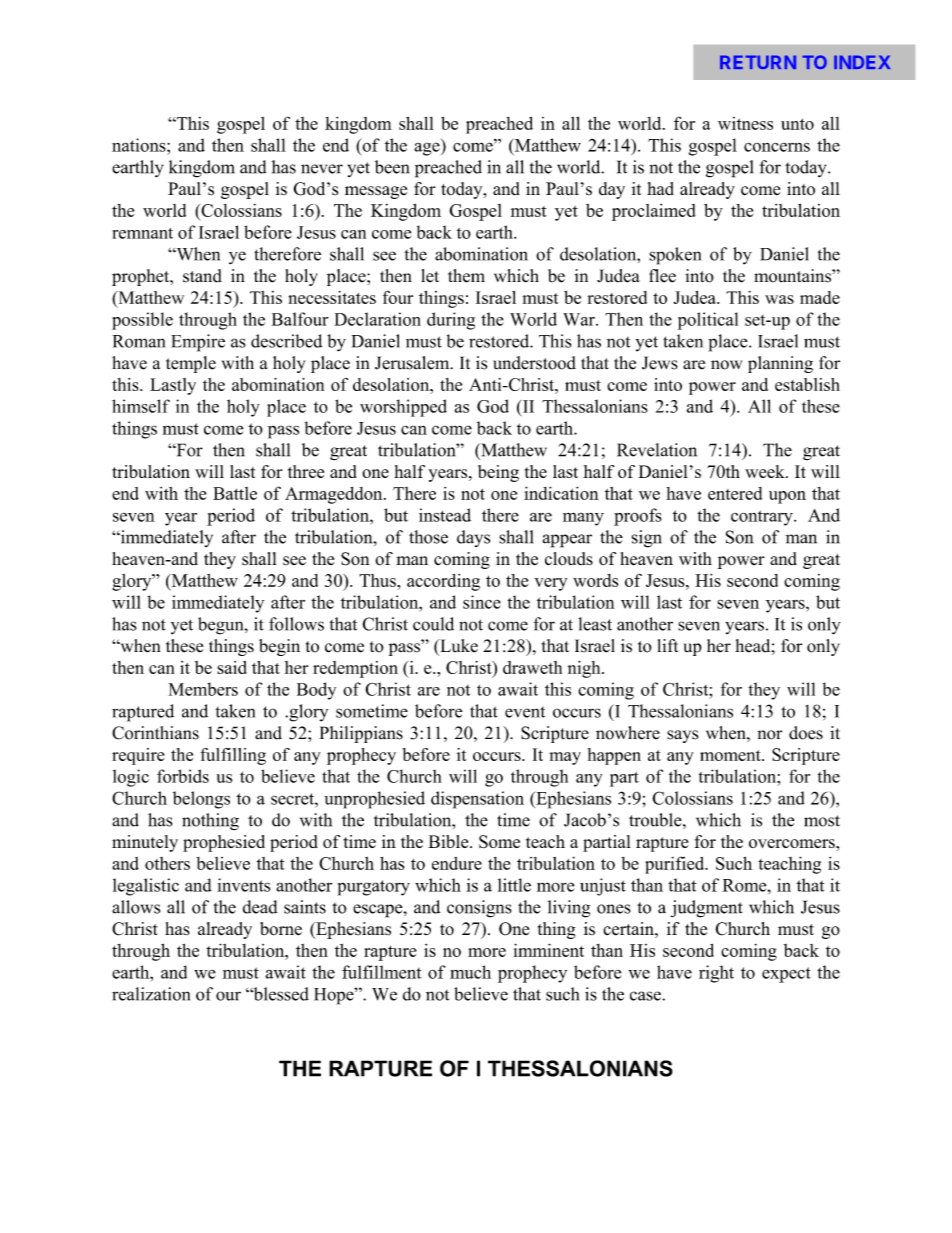 The height and width of the page is (1233, 952). What do you see at coordinates (766, 471) in the page?
I see `week` at bounding box center [766, 471].
